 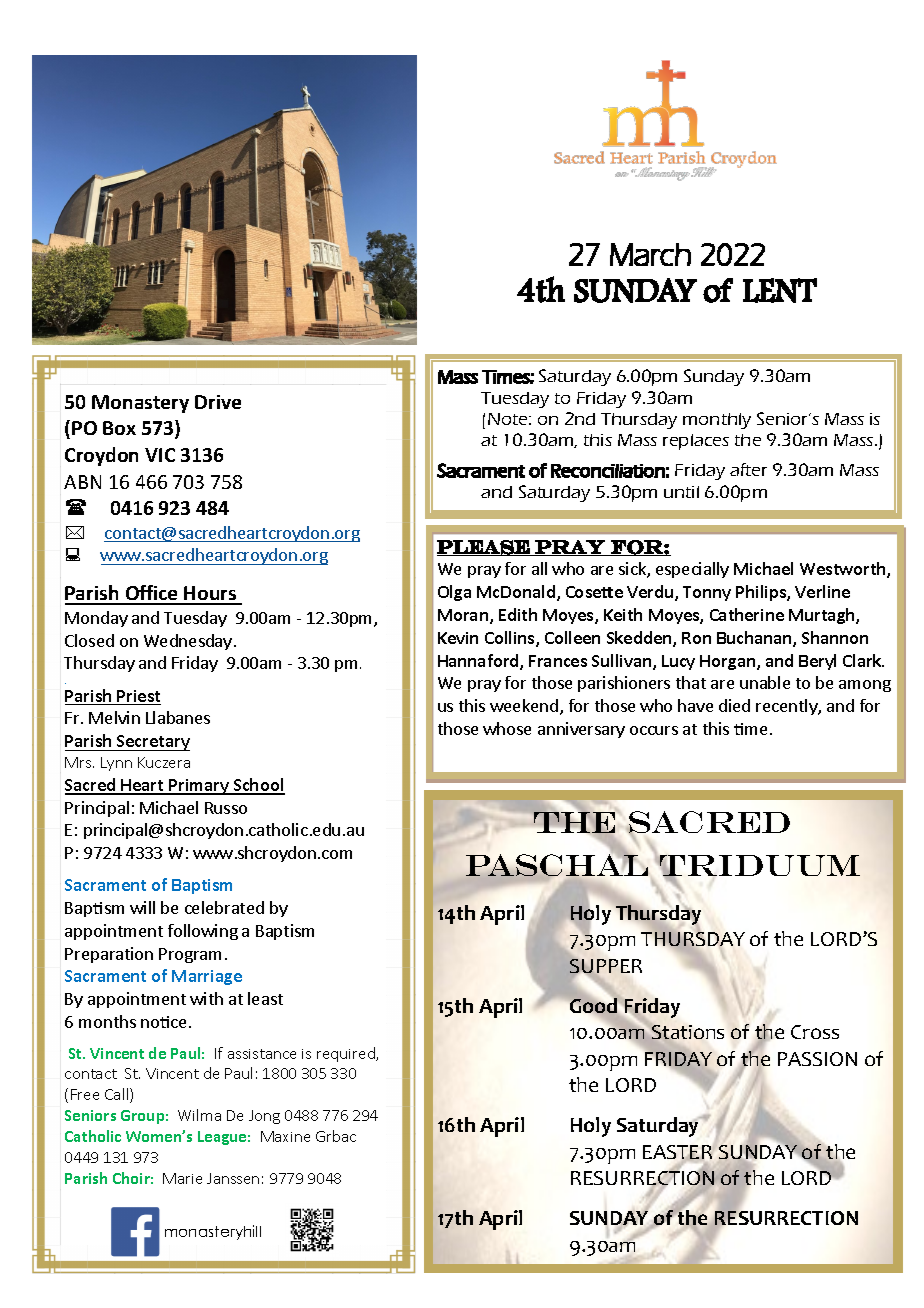 What do you see at coordinates (138, 697) in the screenshot?
I see `Priest` at bounding box center [138, 697].
